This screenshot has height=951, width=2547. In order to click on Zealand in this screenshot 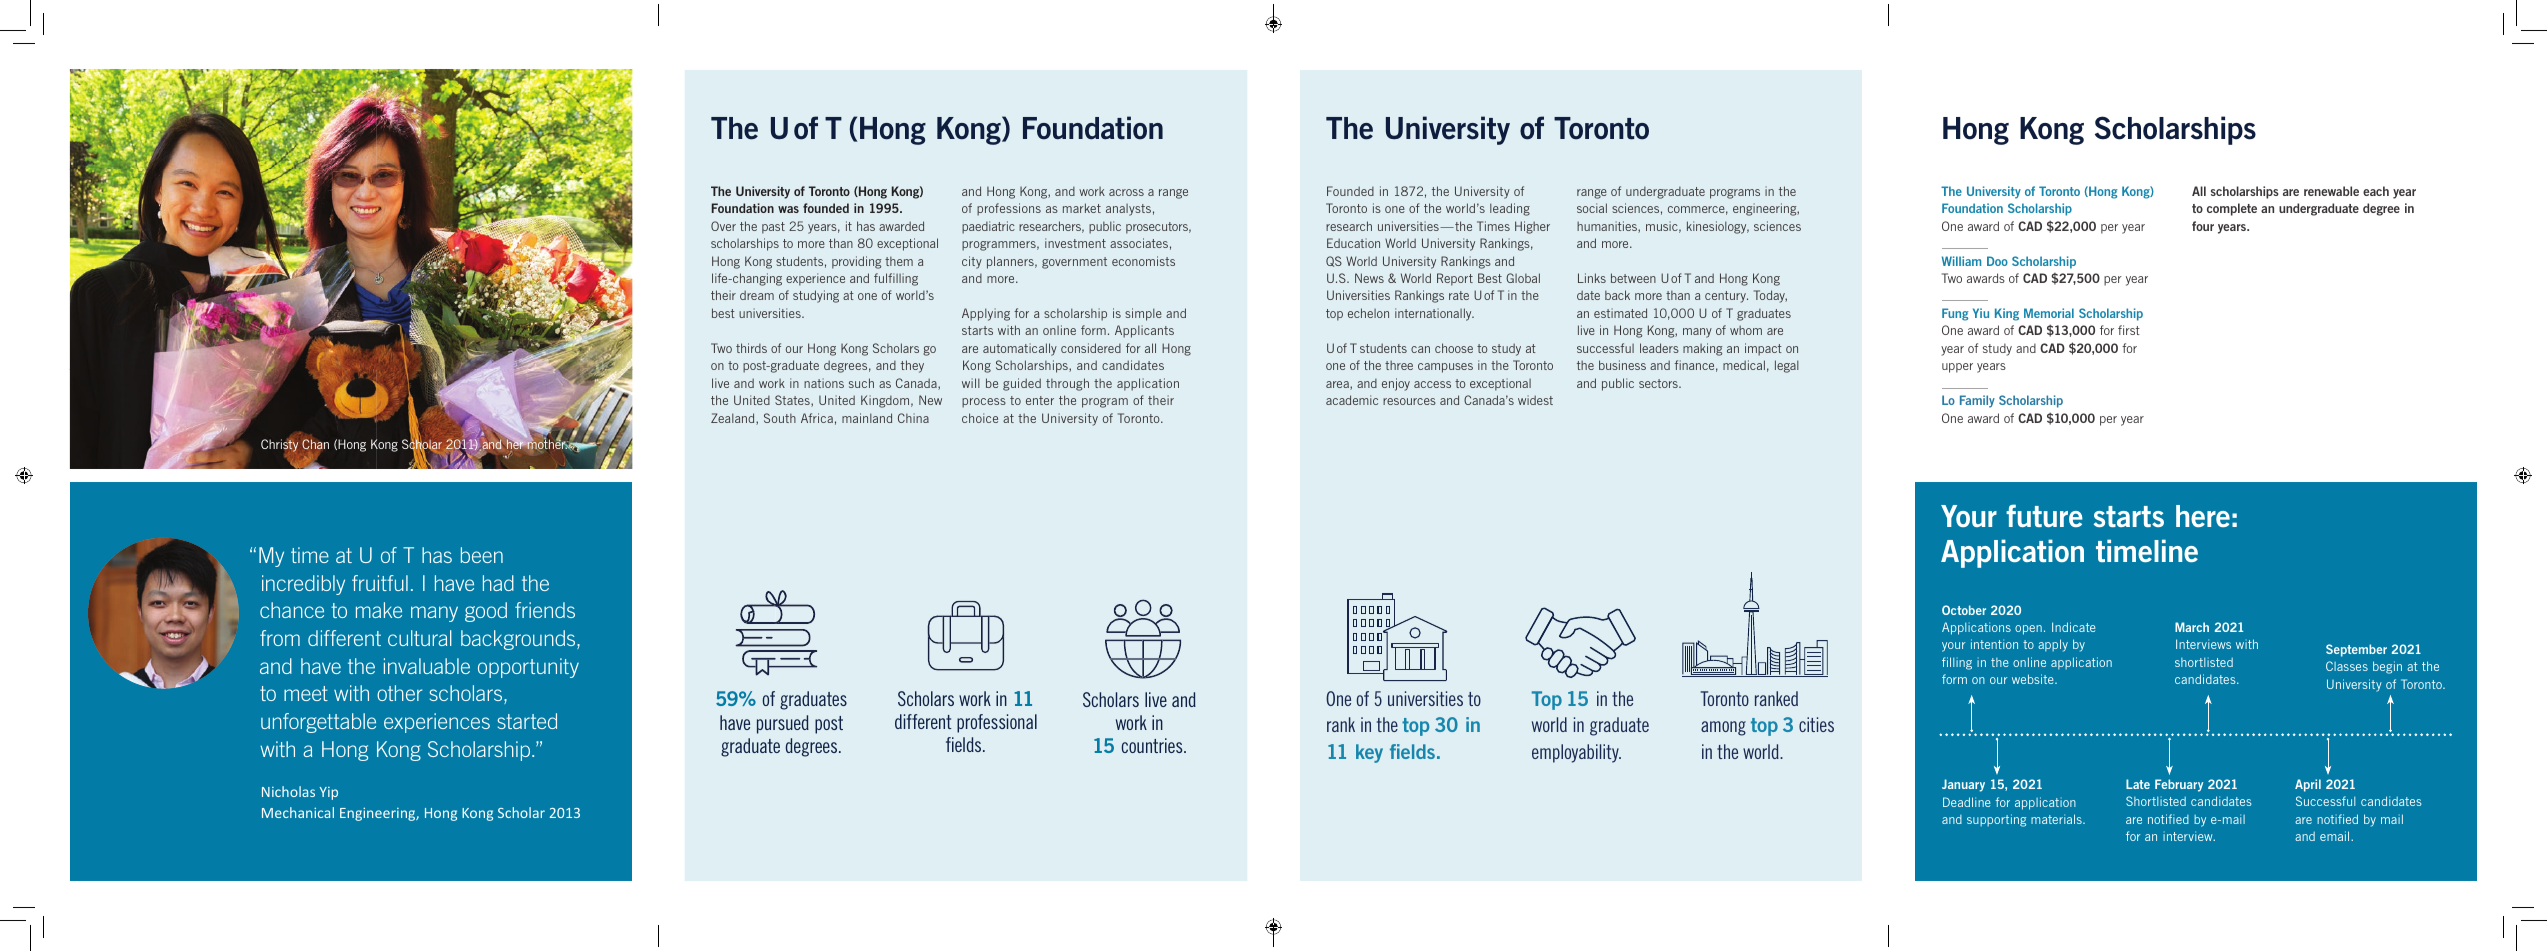, I will do `click(734, 419)`.
